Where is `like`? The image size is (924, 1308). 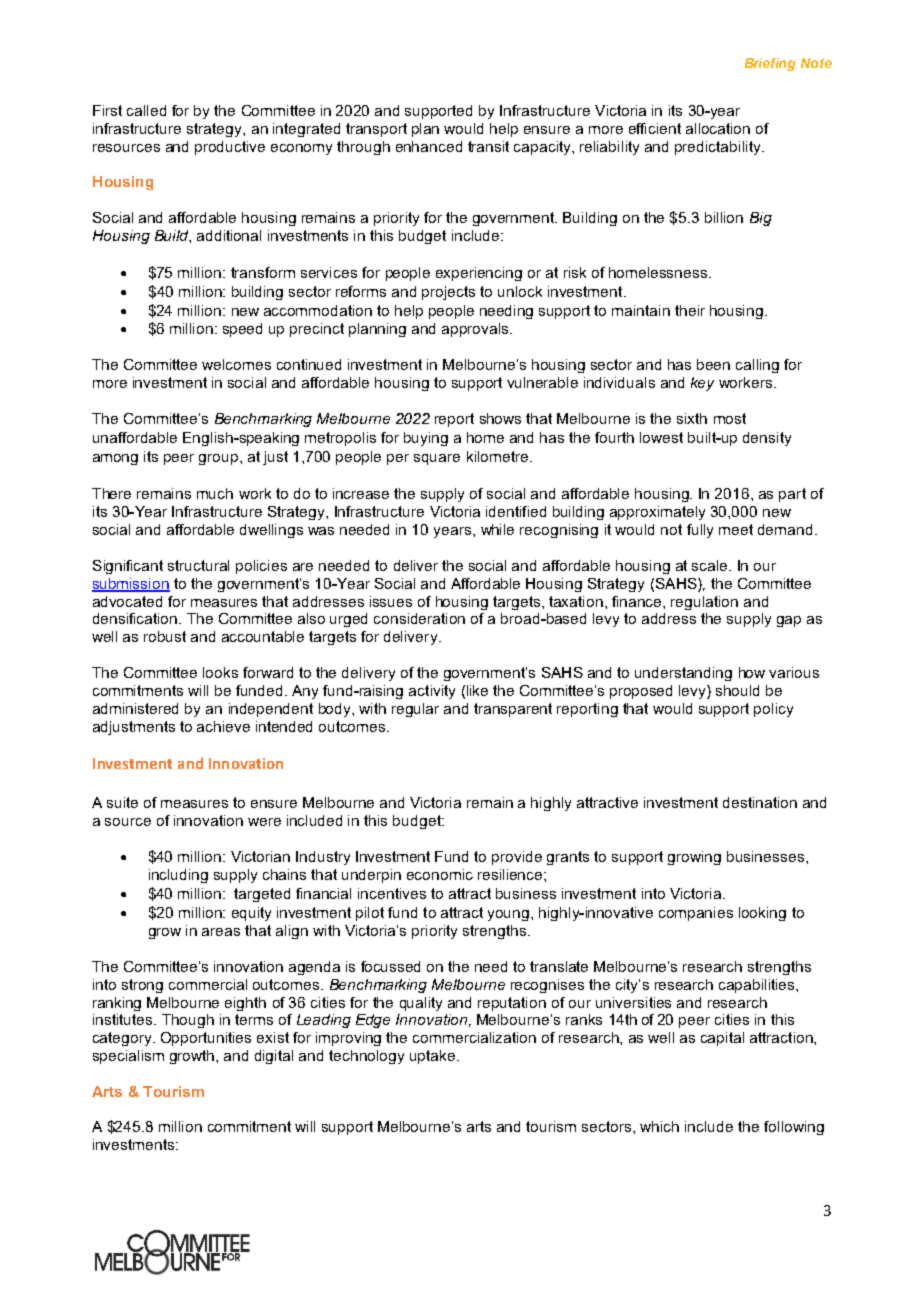
like is located at coordinates (477, 690).
